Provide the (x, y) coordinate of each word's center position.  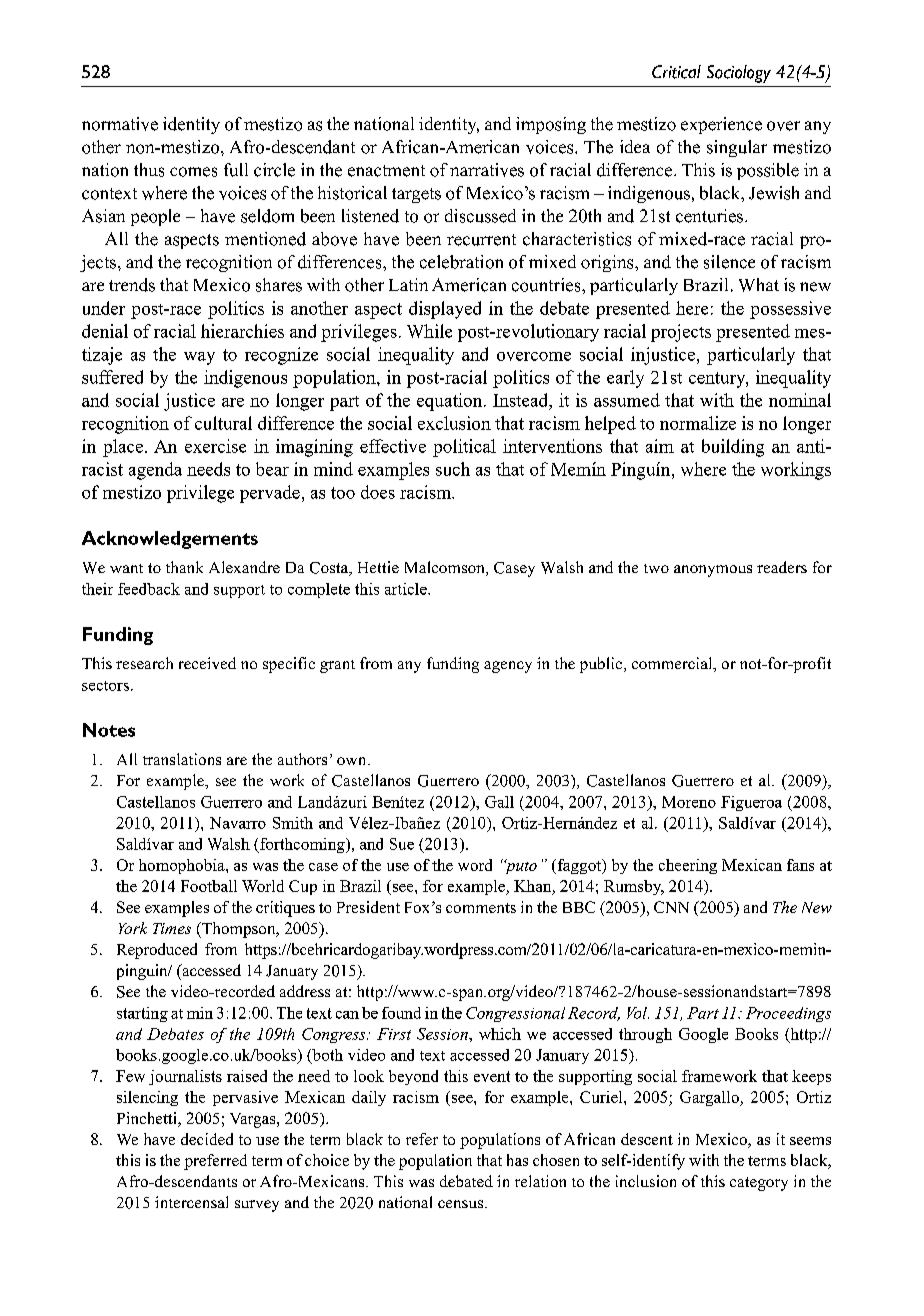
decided (207, 1139)
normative (120, 124)
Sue (402, 844)
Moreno (689, 802)
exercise (215, 446)
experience (721, 125)
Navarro (238, 823)
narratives (487, 170)
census (462, 1204)
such (453, 469)
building (733, 448)
